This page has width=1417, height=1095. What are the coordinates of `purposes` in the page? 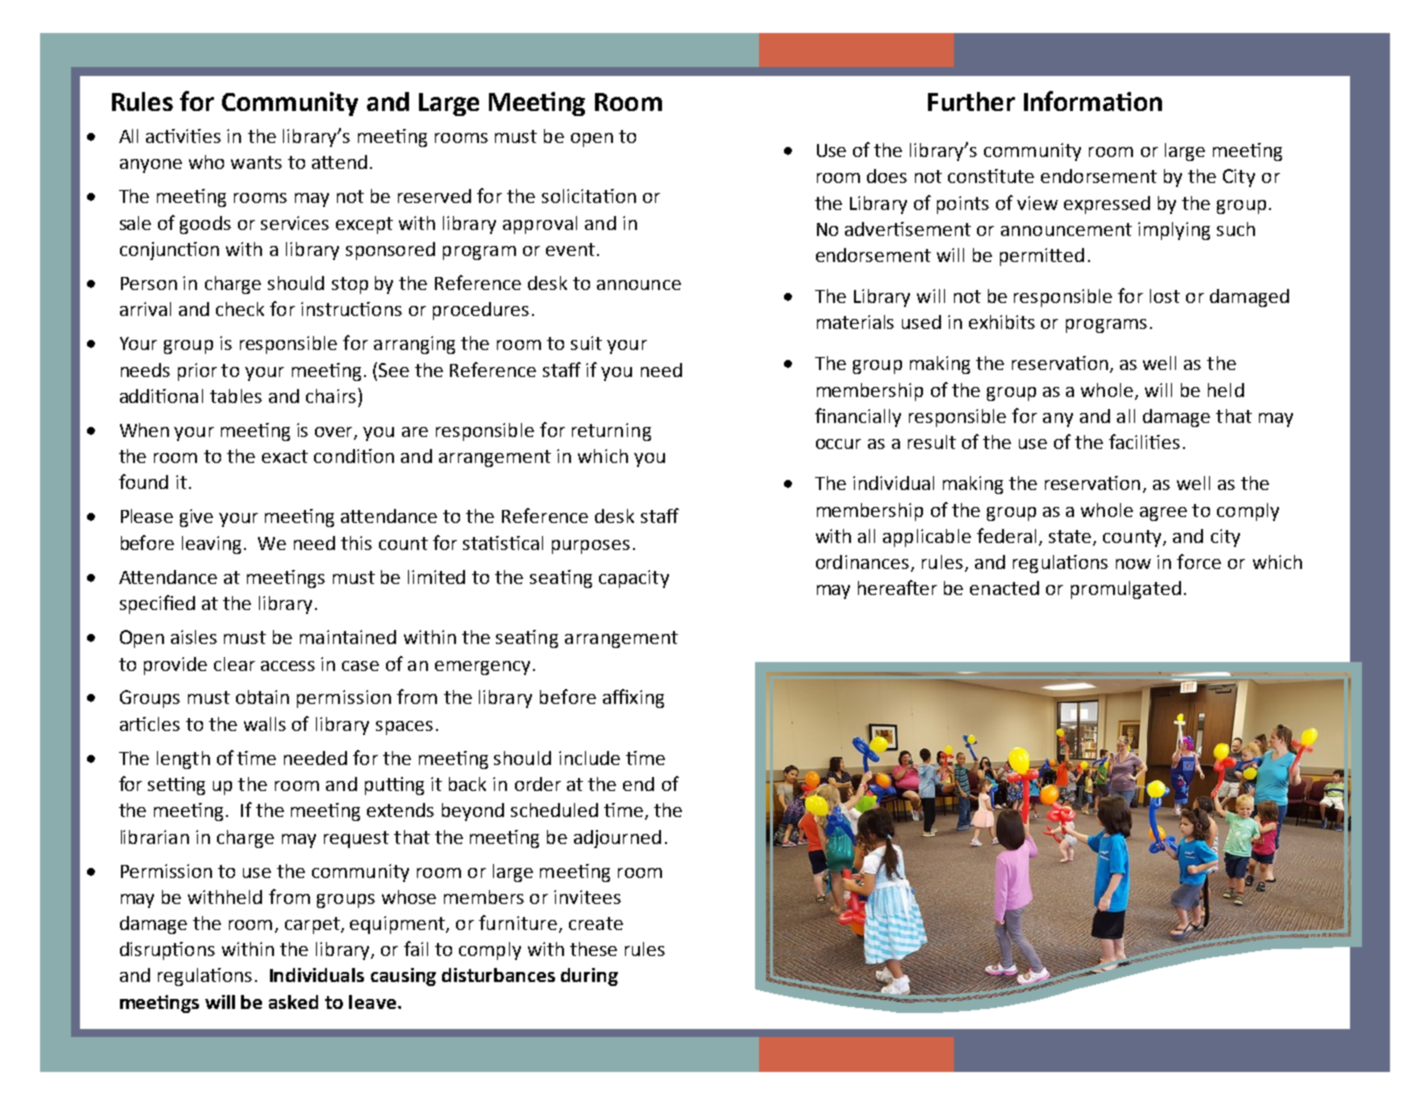 It's located at (591, 547).
